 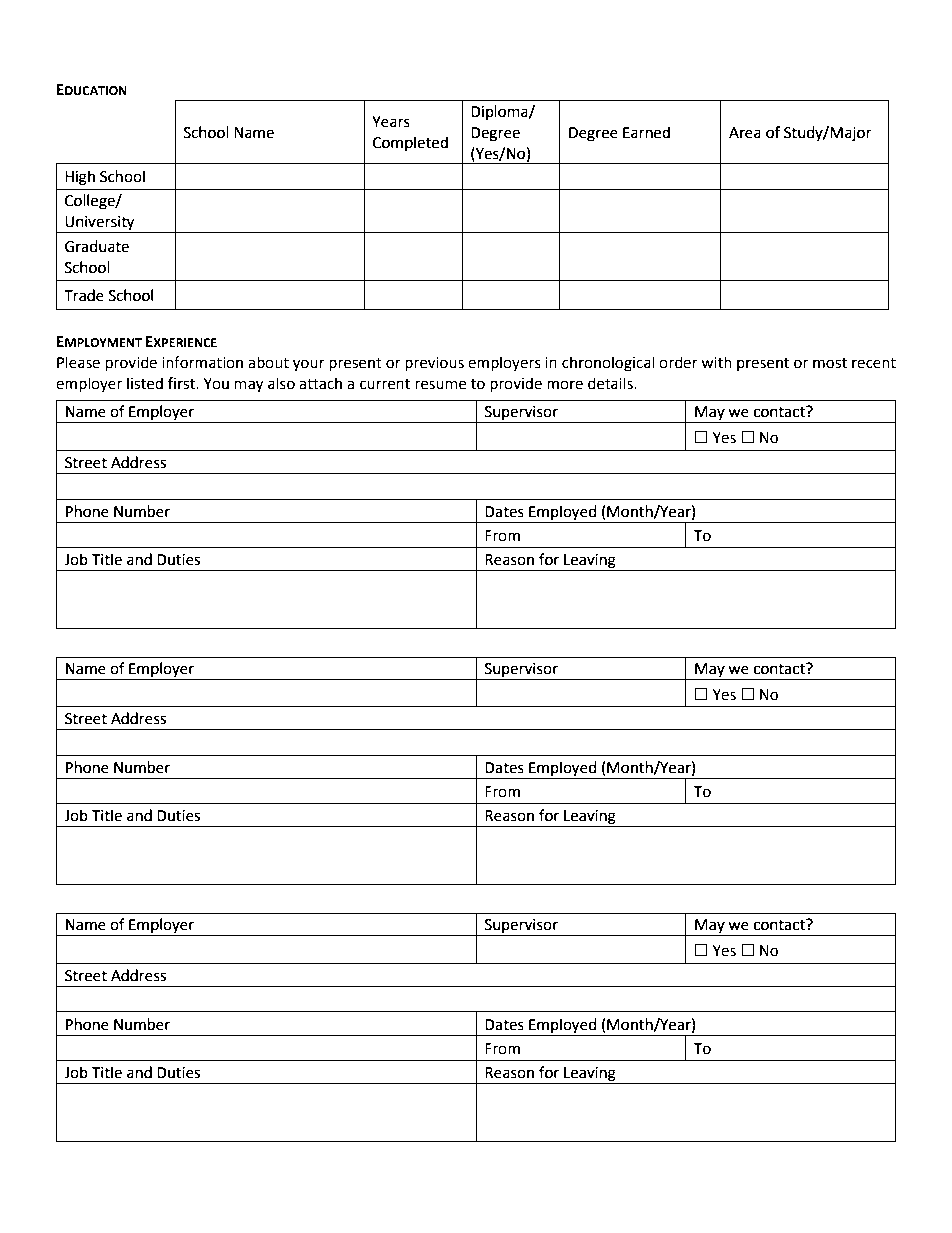 I want to click on most, so click(x=830, y=363).
